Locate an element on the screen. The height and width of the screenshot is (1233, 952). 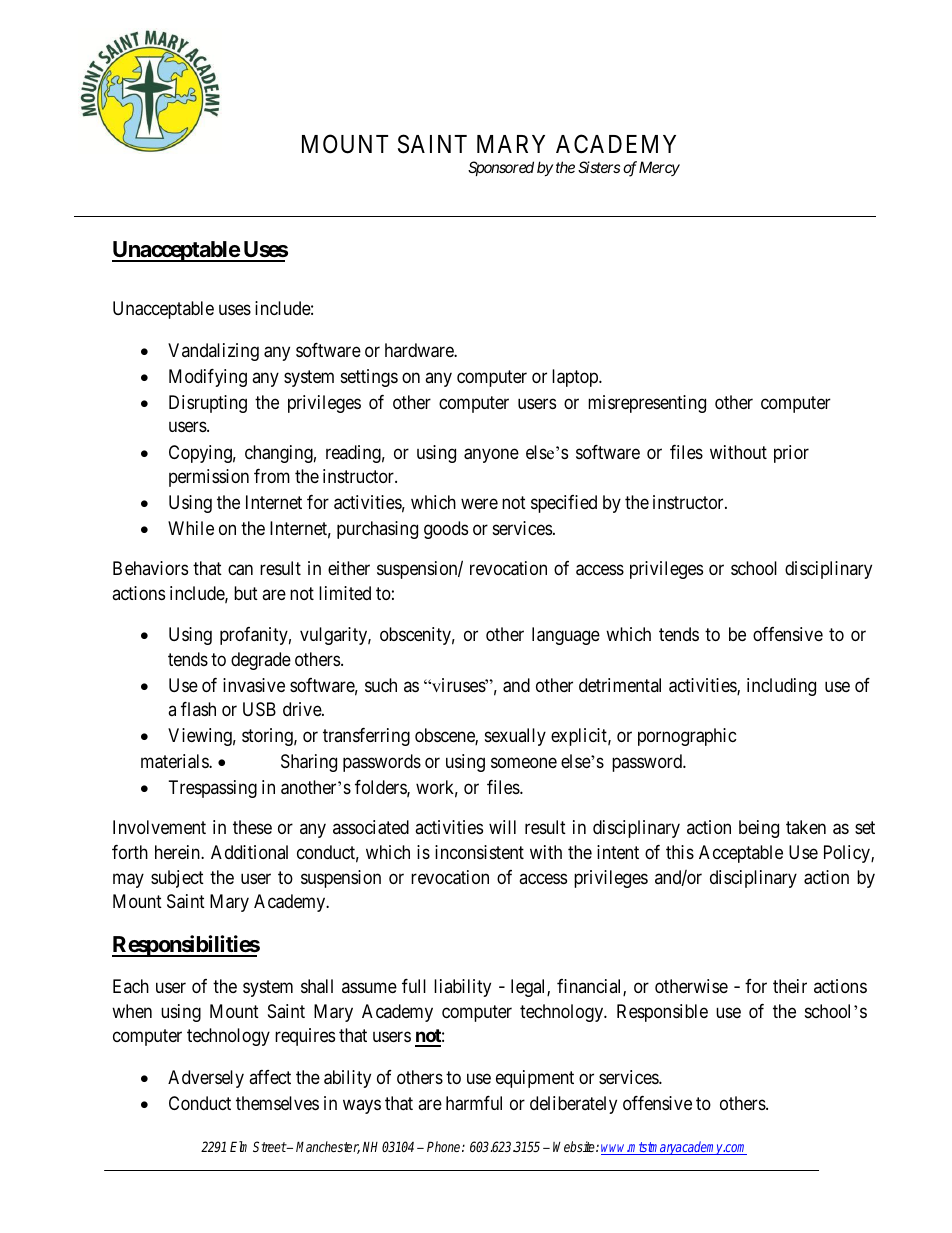
deliberately is located at coordinates (573, 1105).
